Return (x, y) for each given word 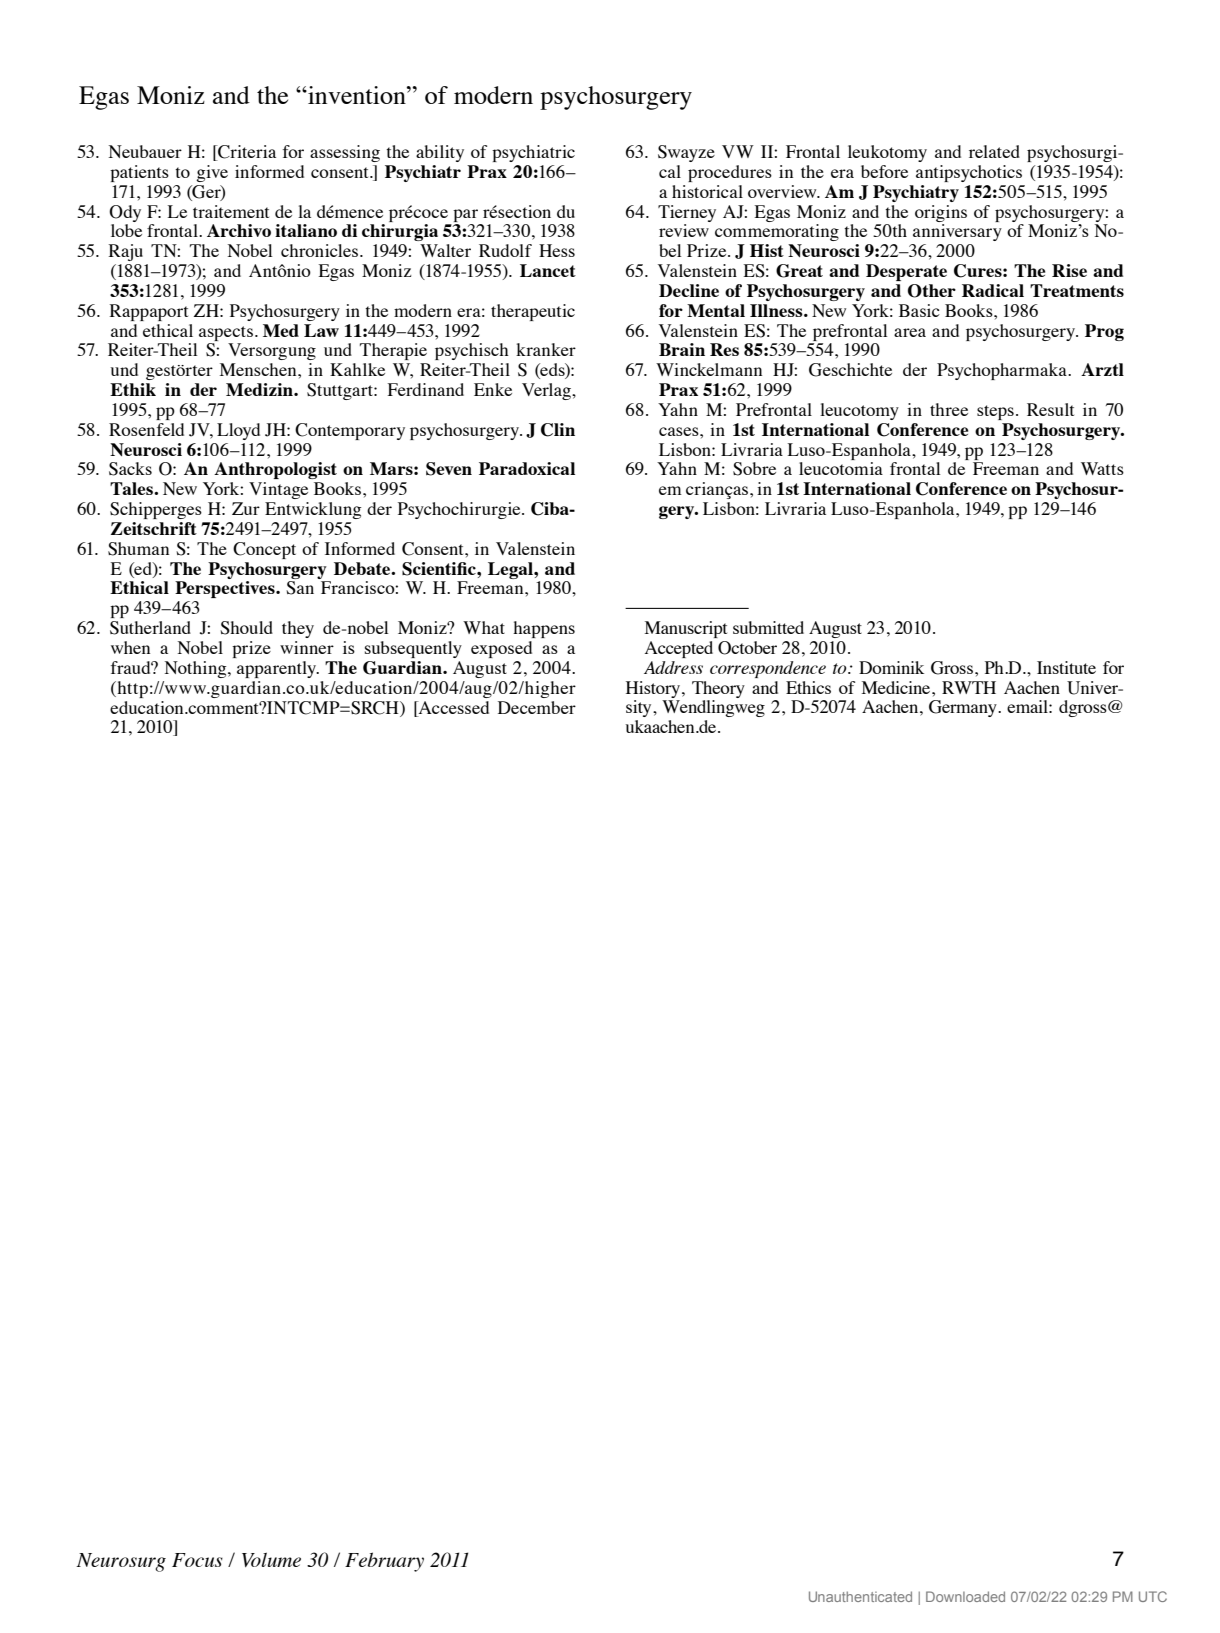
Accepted (679, 649)
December (537, 707)
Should (246, 628)
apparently (277, 669)
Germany (964, 708)
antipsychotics (969, 173)
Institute (1066, 667)
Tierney (687, 213)
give (212, 173)
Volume (271, 1559)
